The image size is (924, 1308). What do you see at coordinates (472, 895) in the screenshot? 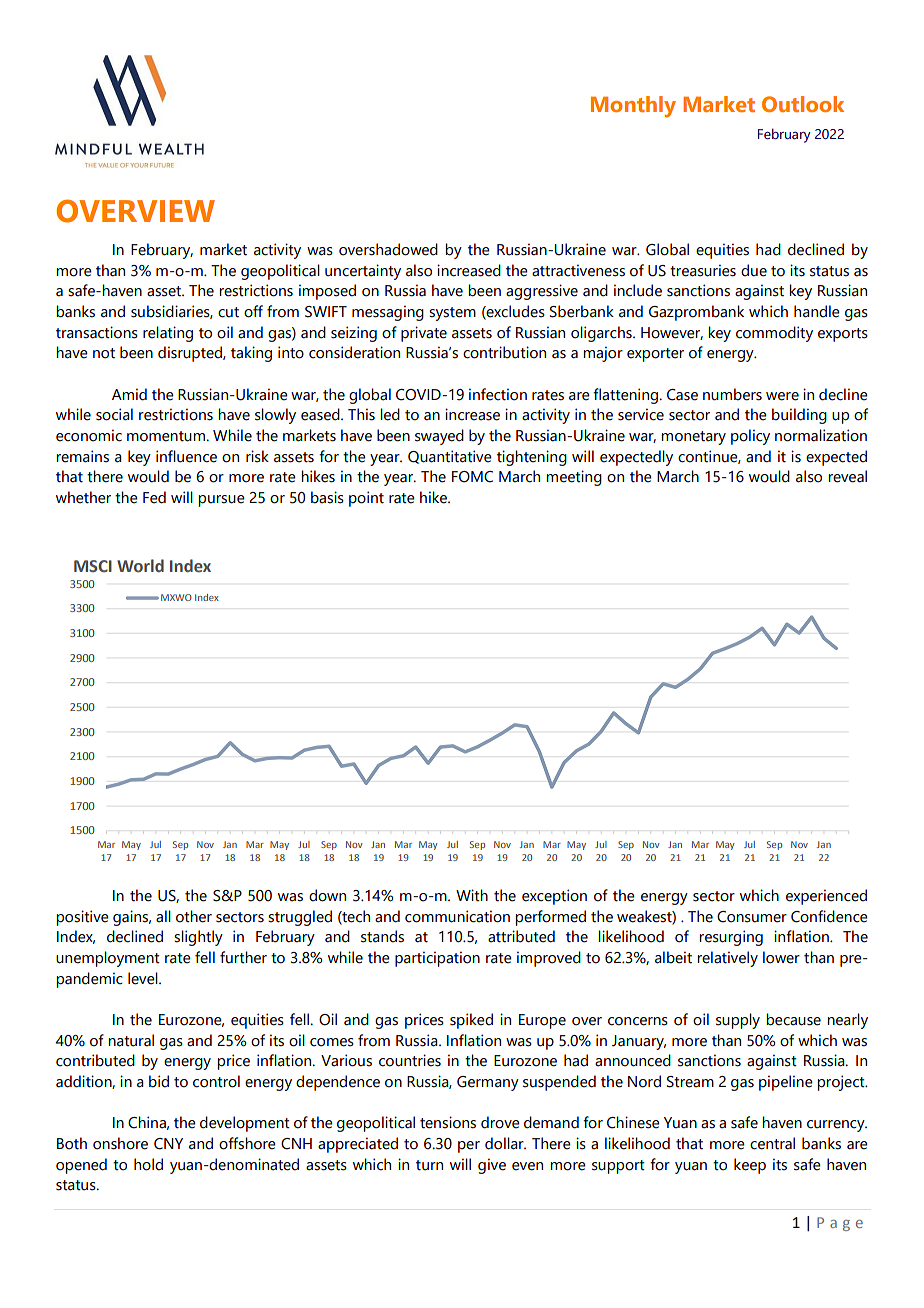
I see `With` at bounding box center [472, 895].
